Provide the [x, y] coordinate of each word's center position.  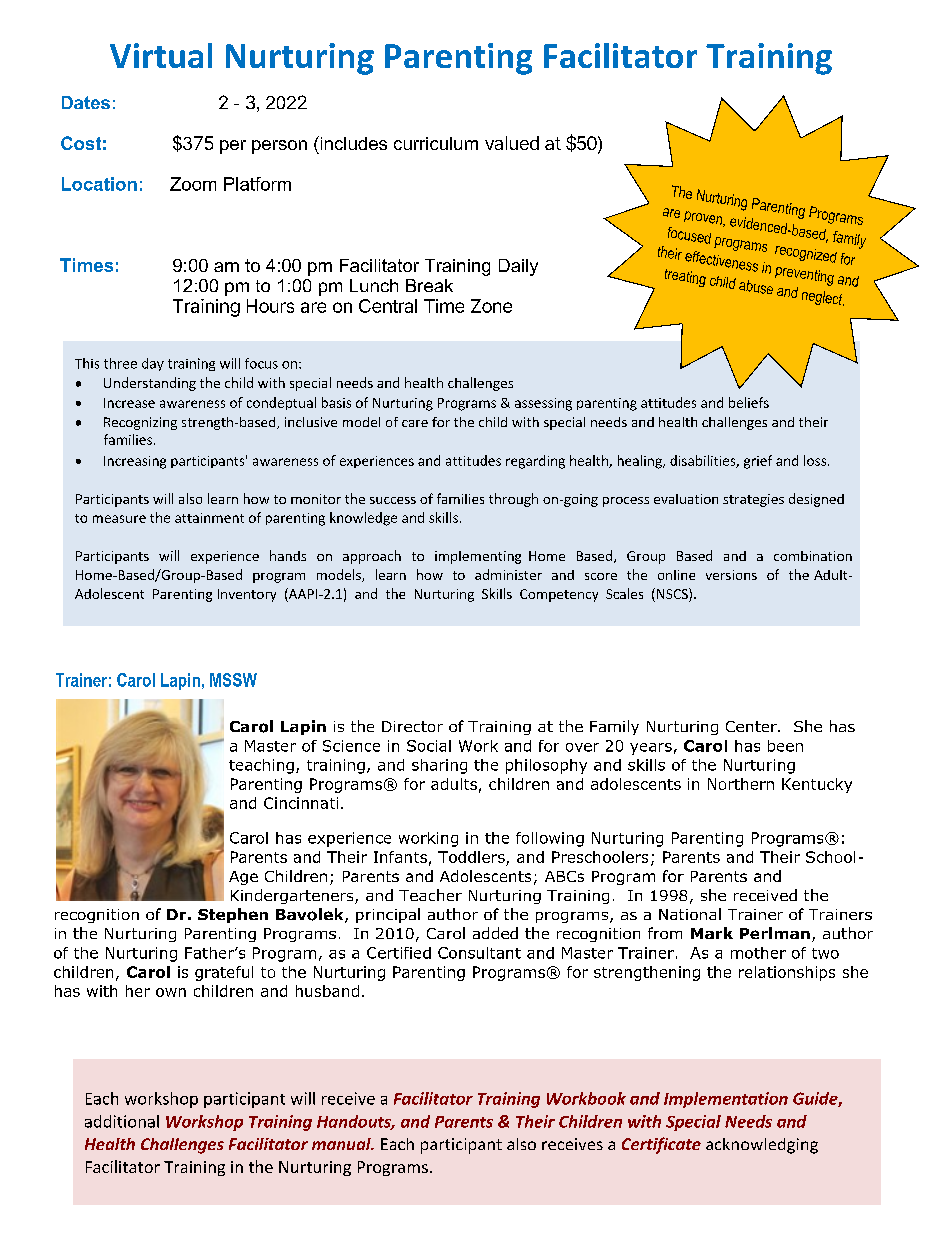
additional [122, 1121]
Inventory [247, 595]
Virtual [161, 55]
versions [731, 575]
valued [512, 143]
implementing [478, 557]
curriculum [436, 143]
